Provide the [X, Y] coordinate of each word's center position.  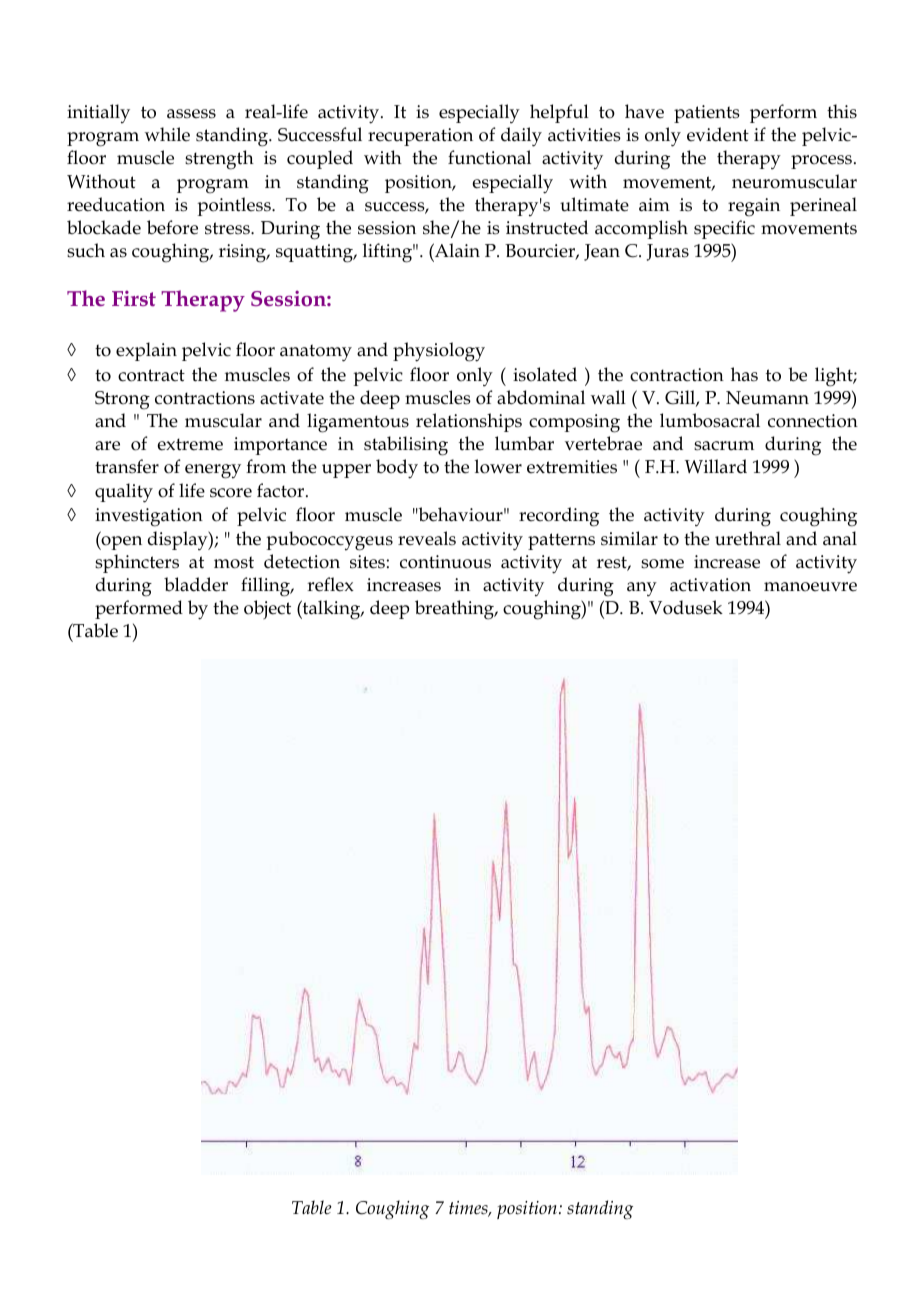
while [167, 134]
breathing [456, 610]
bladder [196, 584]
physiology [439, 352]
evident [718, 134]
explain [146, 351]
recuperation [420, 137]
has [744, 374]
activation [710, 585]
